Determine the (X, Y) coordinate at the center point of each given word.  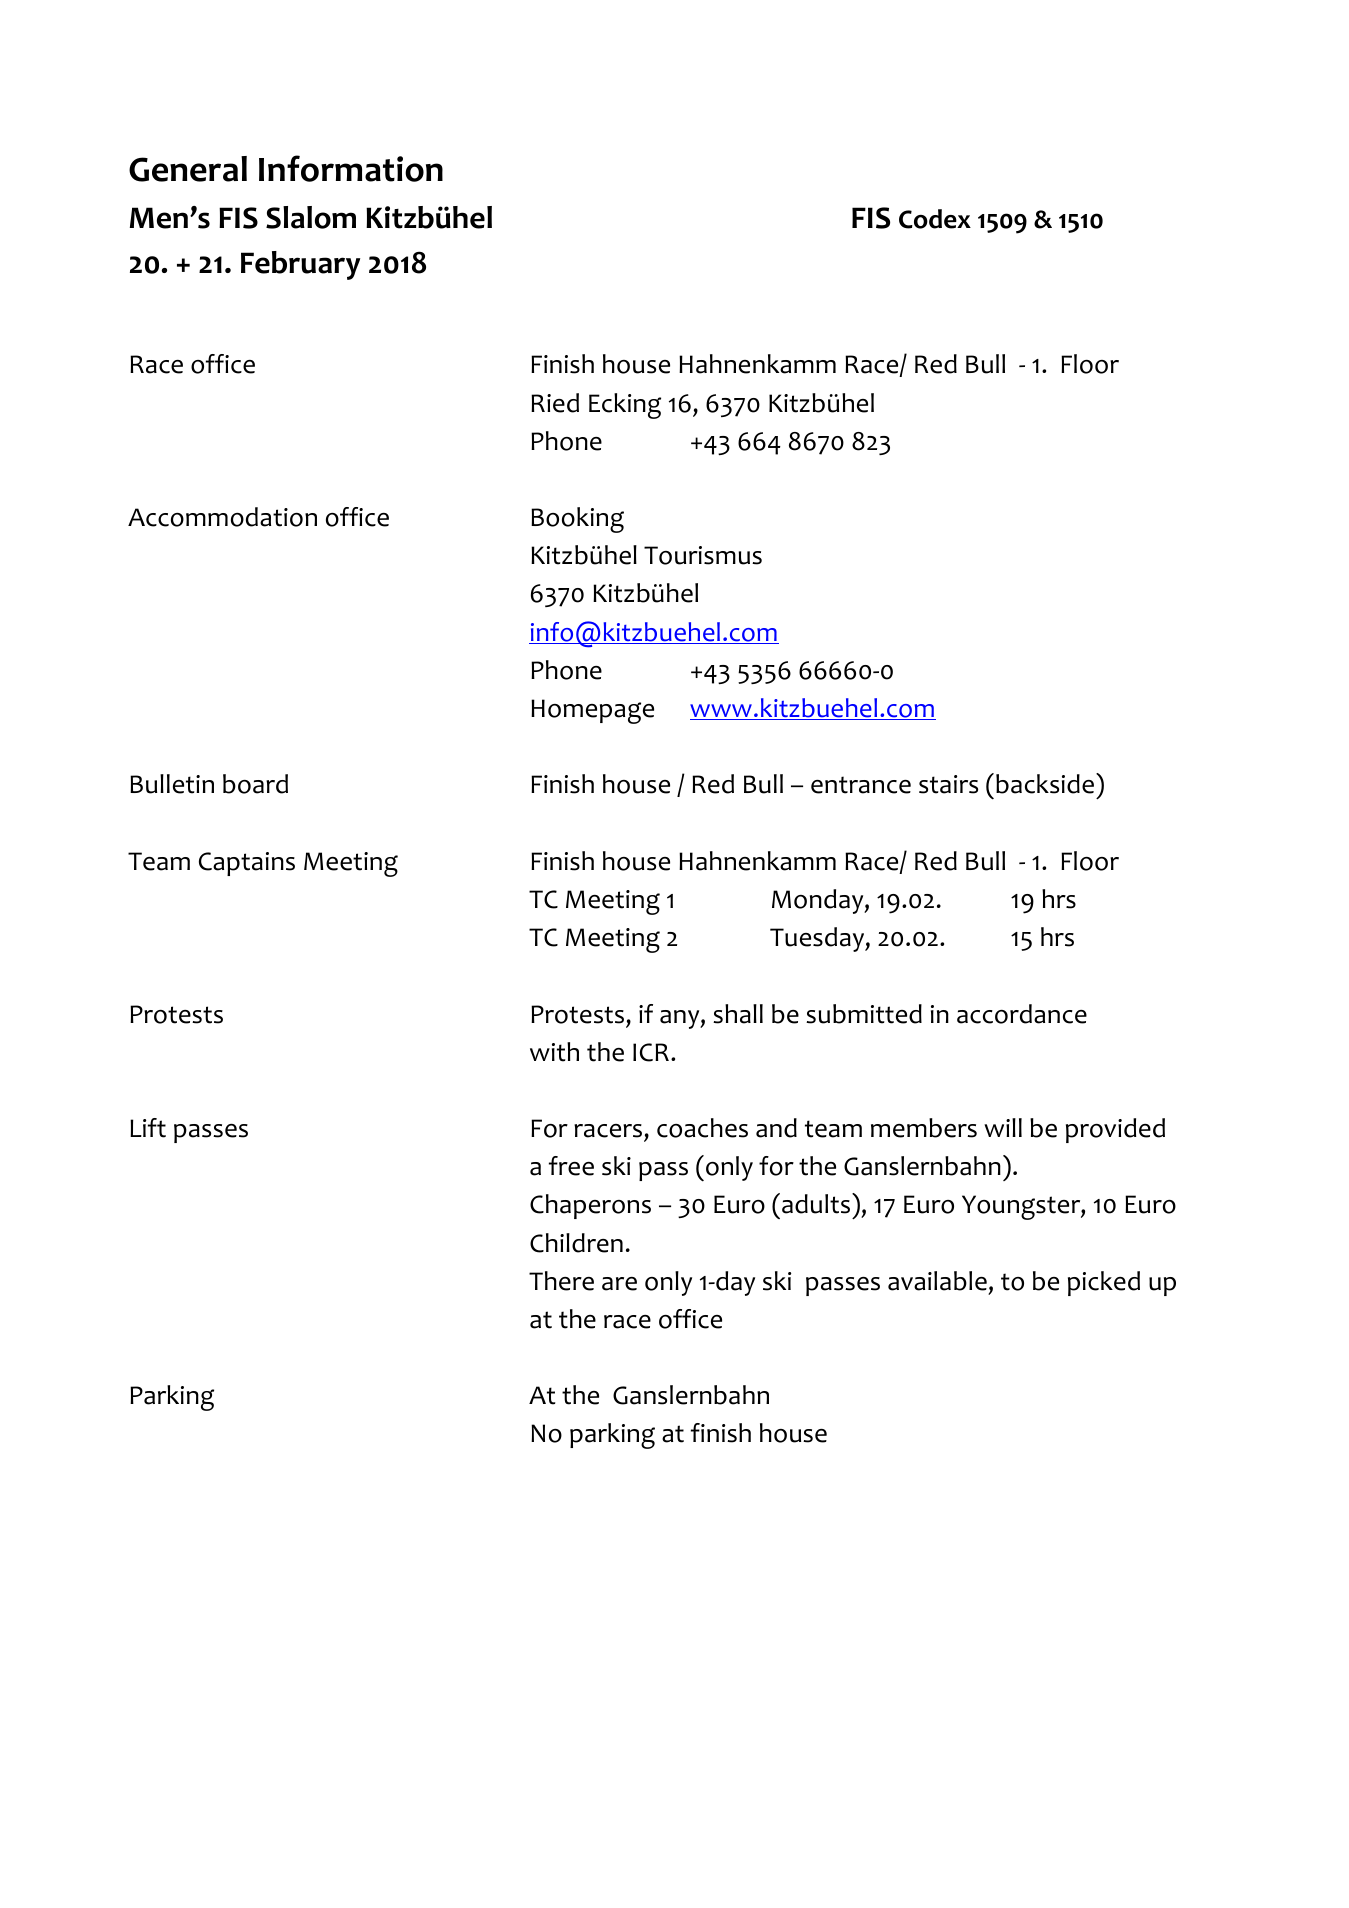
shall (738, 1014)
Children (576, 1243)
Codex (935, 219)
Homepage (592, 711)
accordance (1022, 1014)
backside (1046, 783)
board (255, 784)
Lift (148, 1128)
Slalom (311, 217)
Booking (577, 520)
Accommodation (222, 517)
